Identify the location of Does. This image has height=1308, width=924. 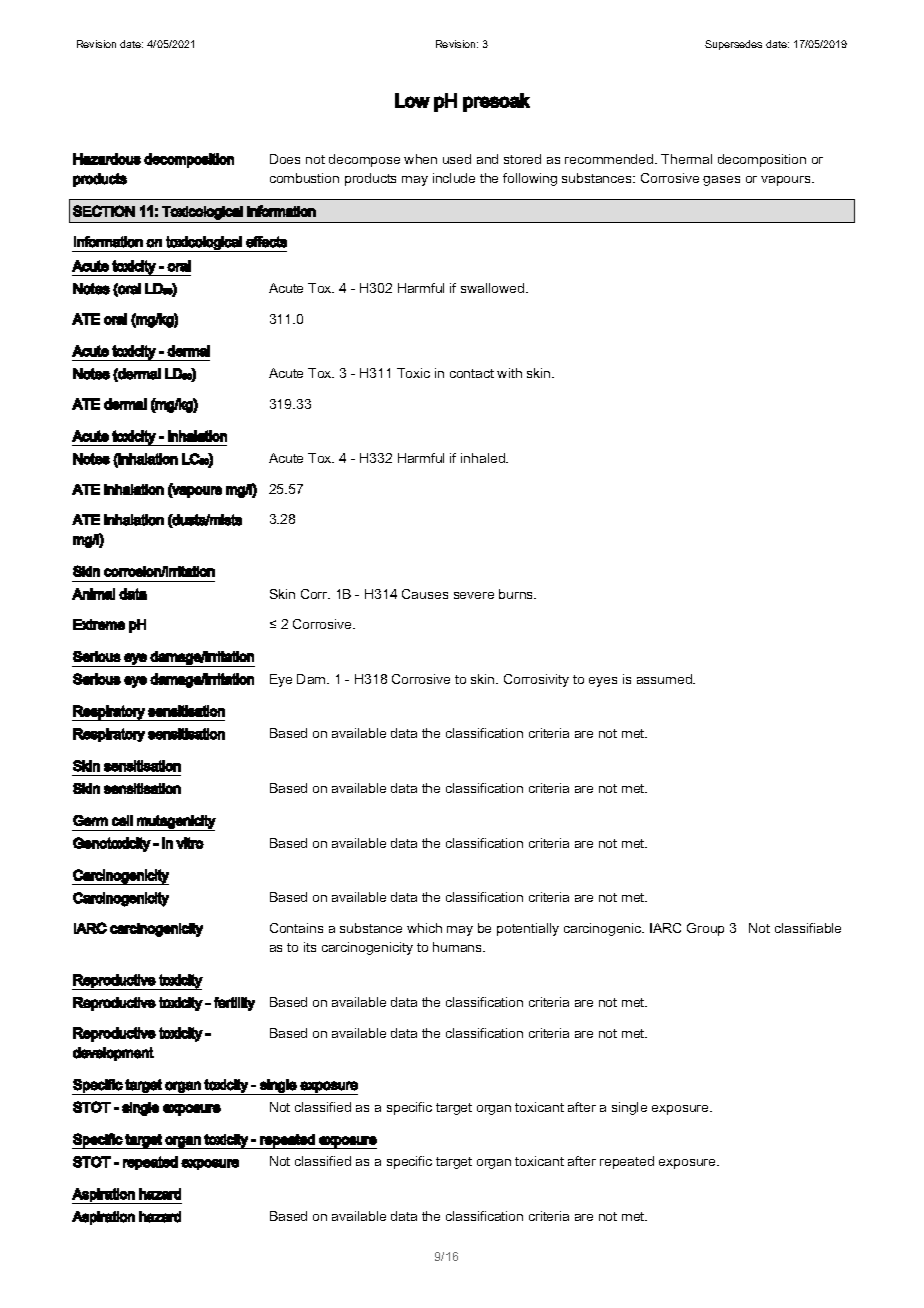
(285, 159).
